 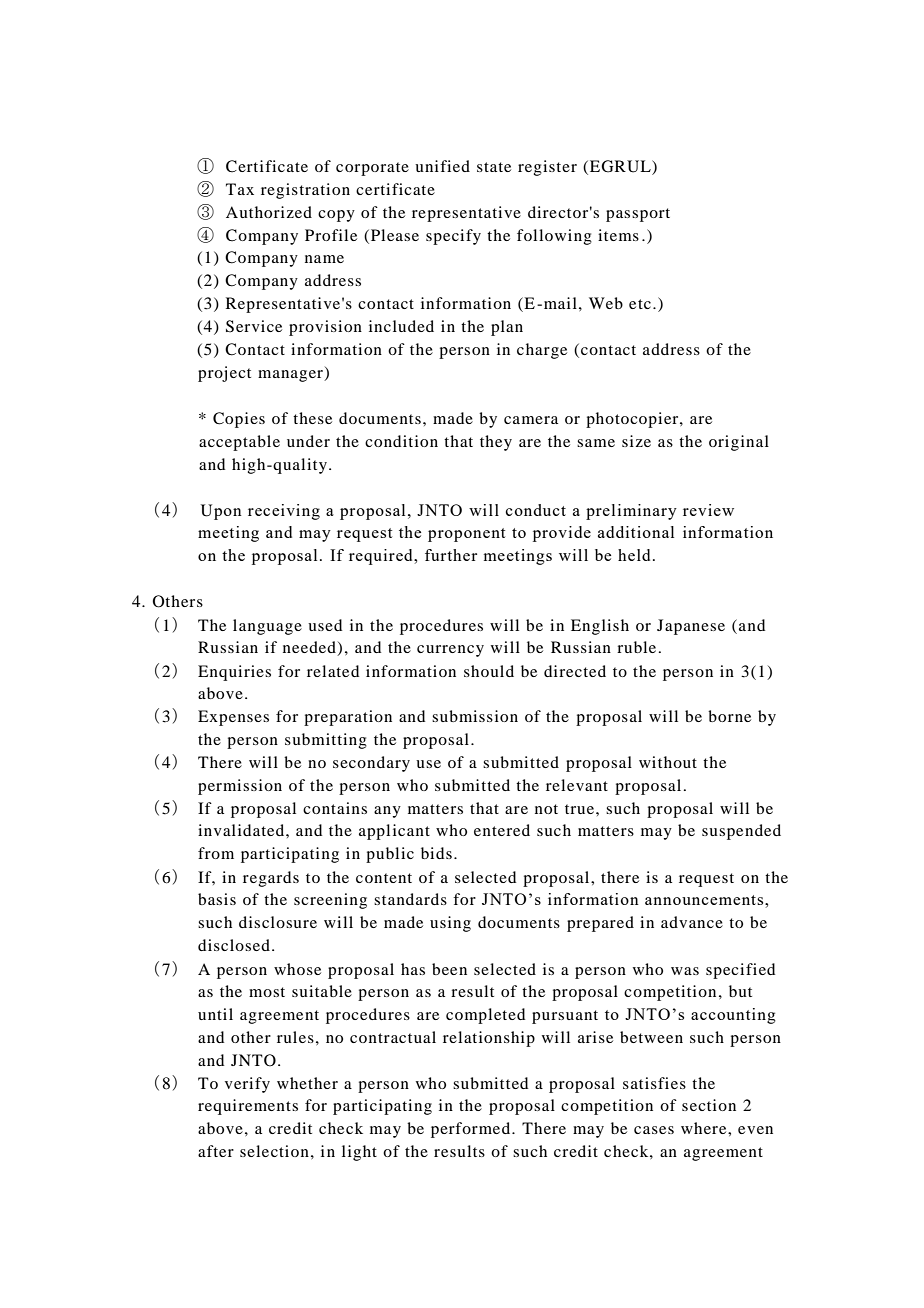 I want to click on manager, so click(x=292, y=376).
